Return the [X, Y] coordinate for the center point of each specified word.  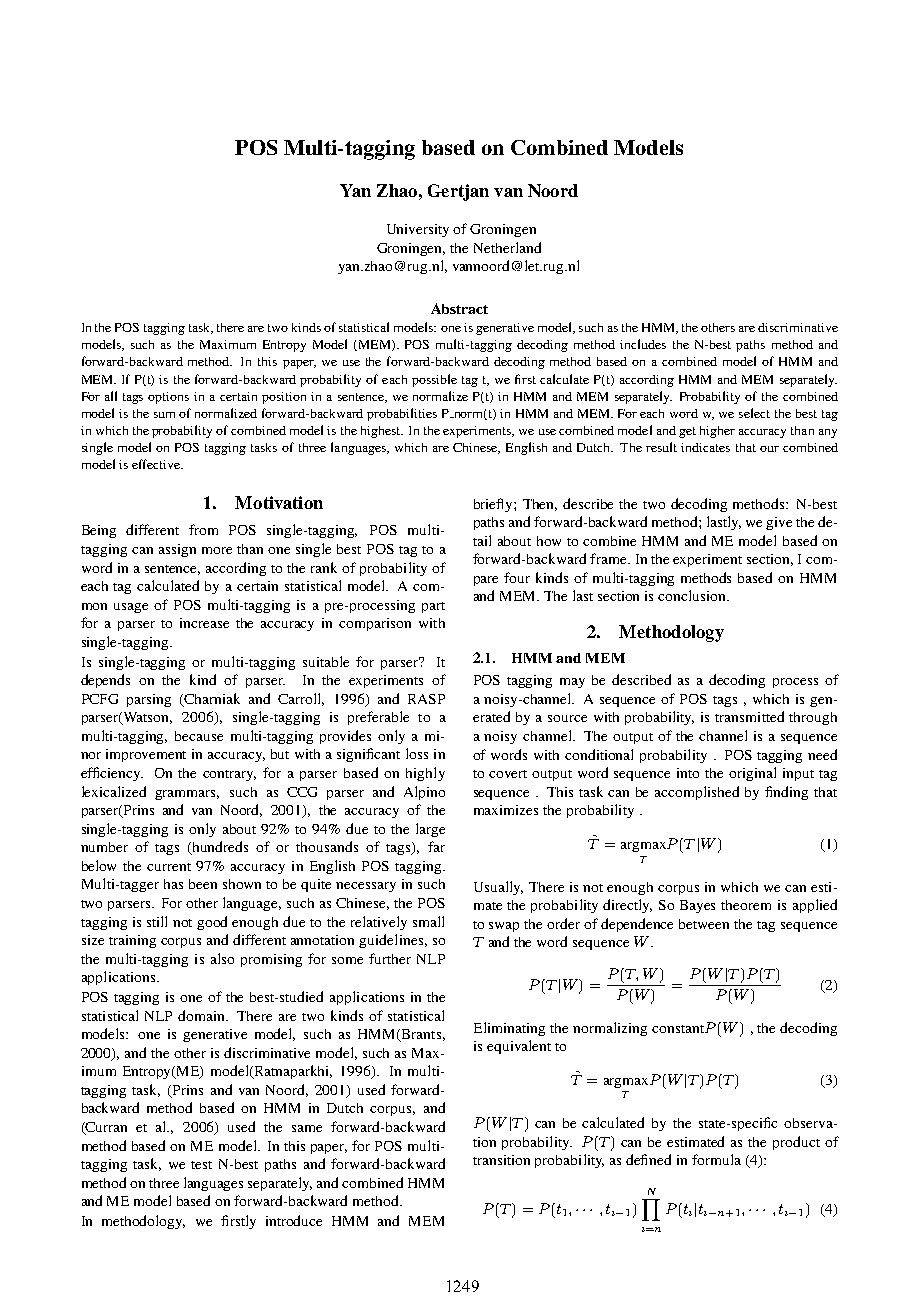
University [418, 230]
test [201, 1165]
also [222, 958]
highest [382, 432]
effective [157, 464]
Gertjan [458, 192]
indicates [705, 447]
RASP [426, 699]
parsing [149, 700]
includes [643, 344]
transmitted [749, 716]
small [428, 921]
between [704, 924]
